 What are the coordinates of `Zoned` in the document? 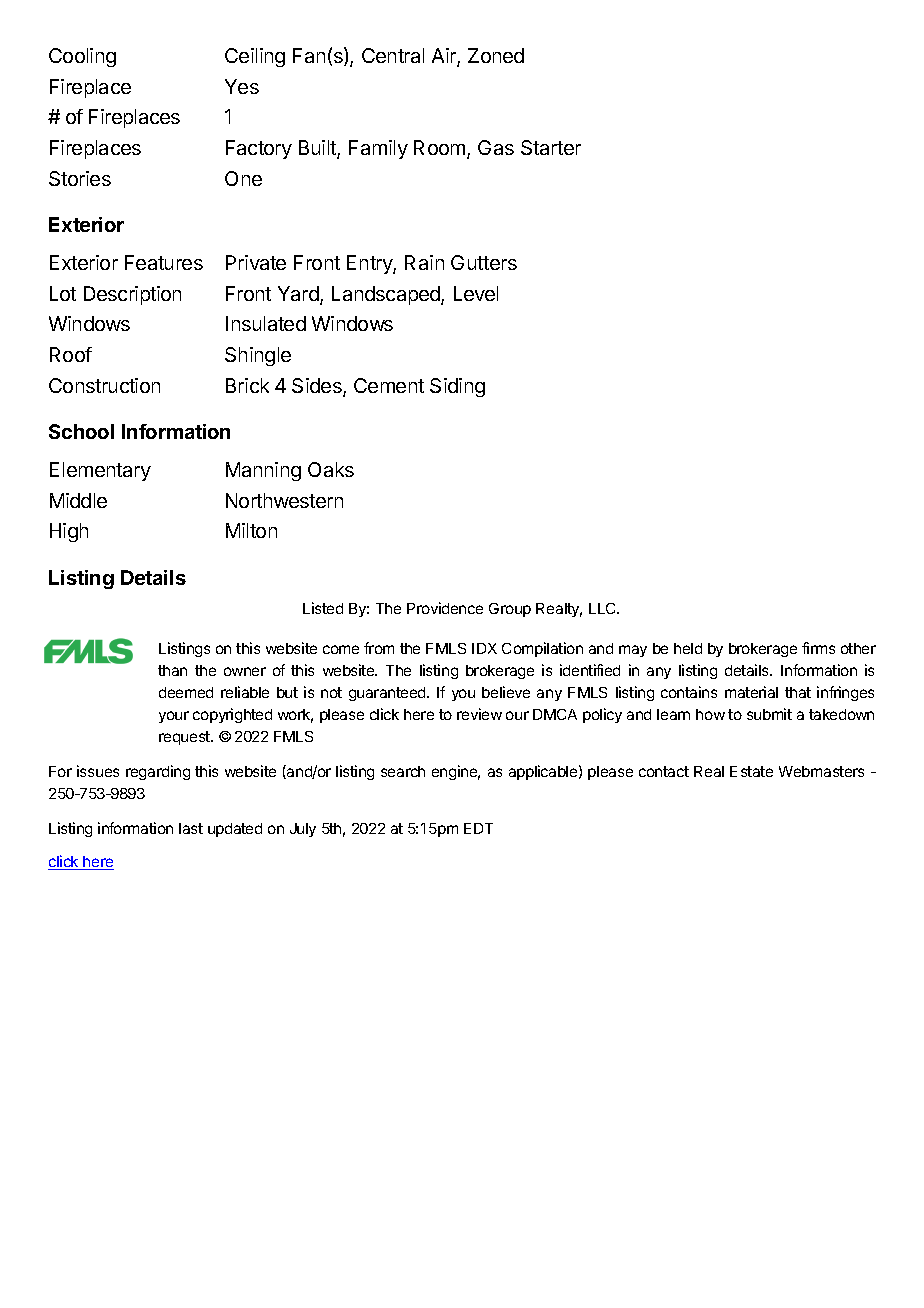 It's located at (496, 55).
